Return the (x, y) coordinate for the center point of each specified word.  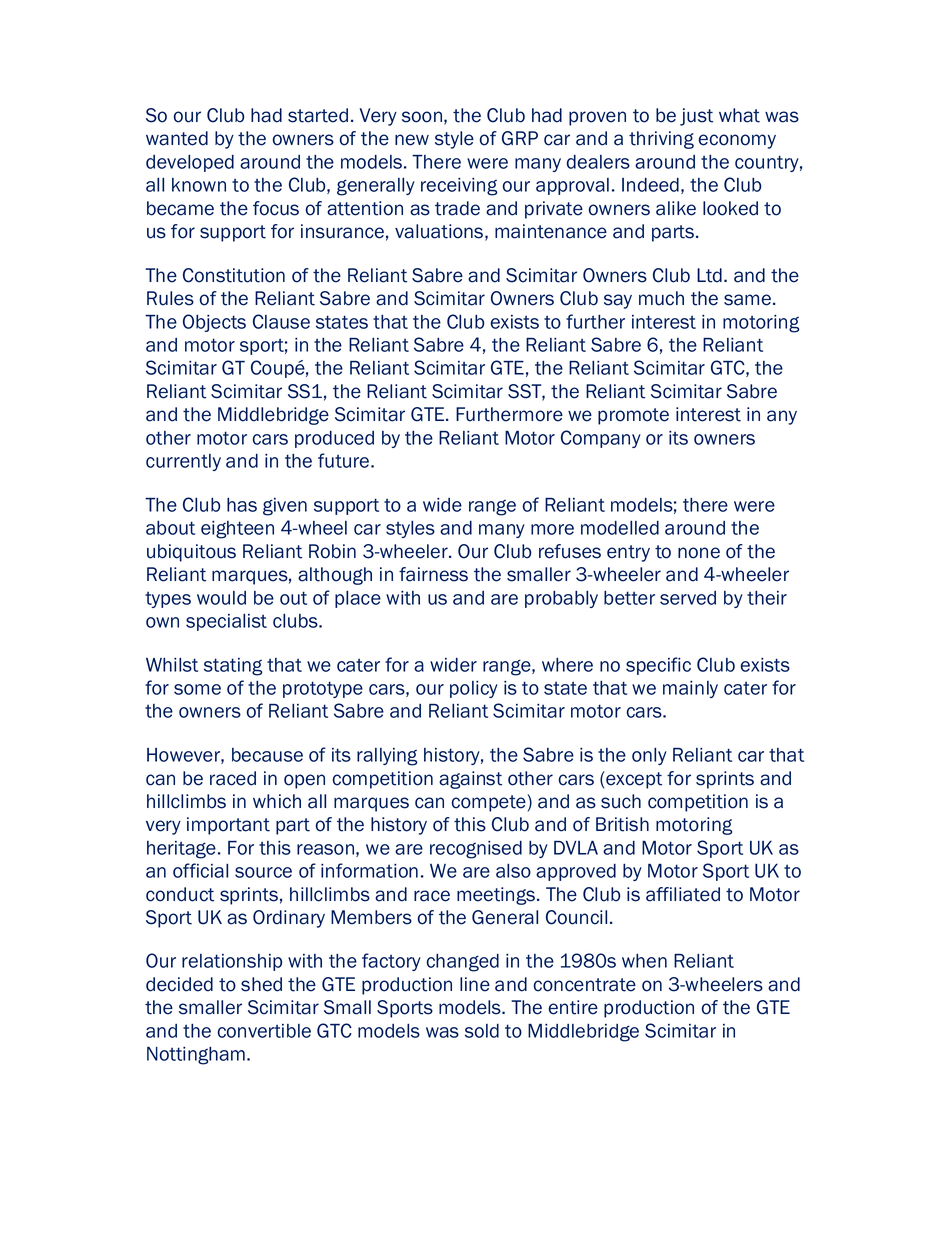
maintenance (551, 231)
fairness (433, 574)
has (242, 505)
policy (474, 689)
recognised (476, 850)
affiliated (683, 894)
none (699, 553)
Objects (214, 323)
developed (190, 163)
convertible (264, 1031)
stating (233, 667)
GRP (520, 138)
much (661, 298)
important (228, 826)
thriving (661, 140)
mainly (690, 689)
